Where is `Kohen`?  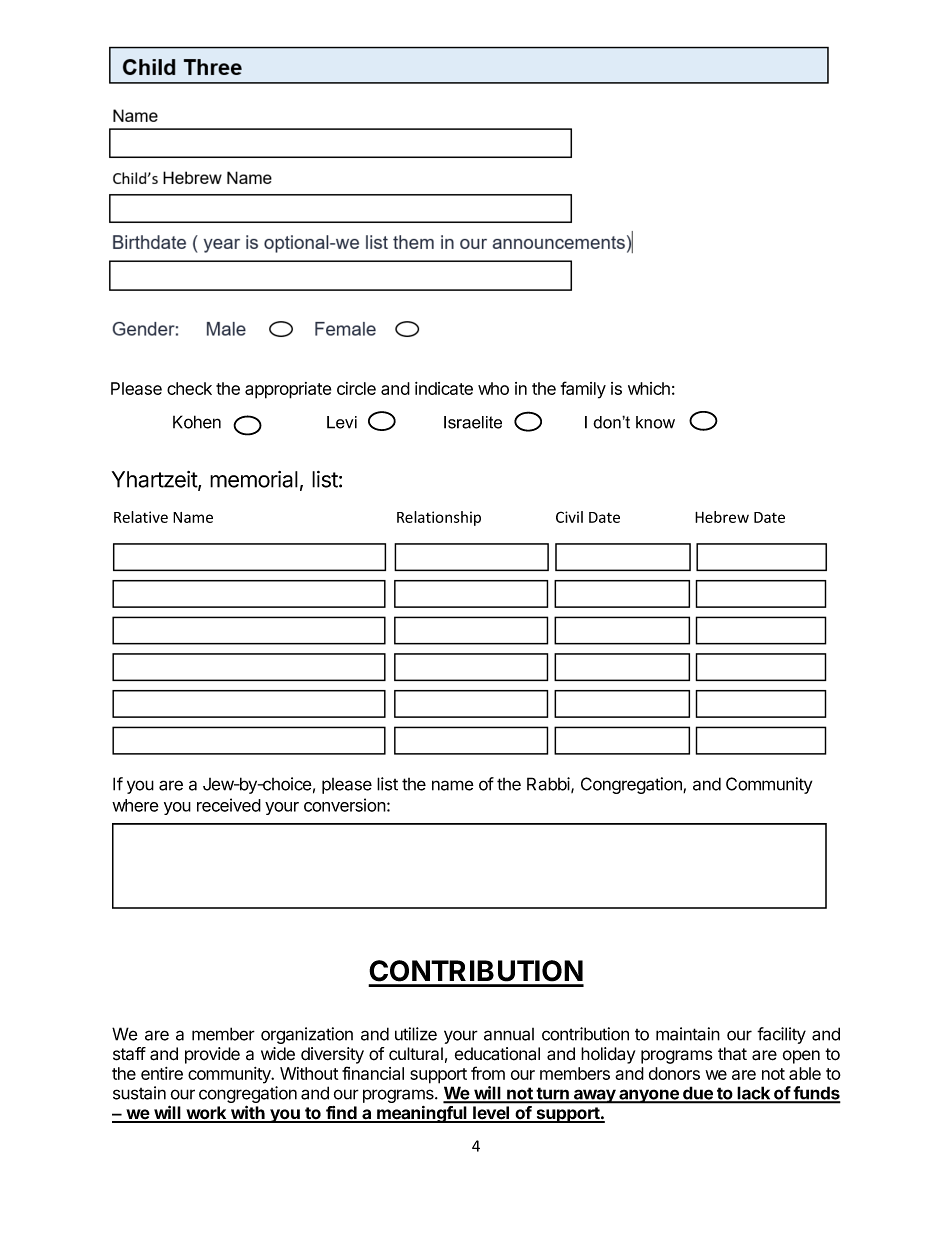
Kohen is located at coordinates (197, 422).
